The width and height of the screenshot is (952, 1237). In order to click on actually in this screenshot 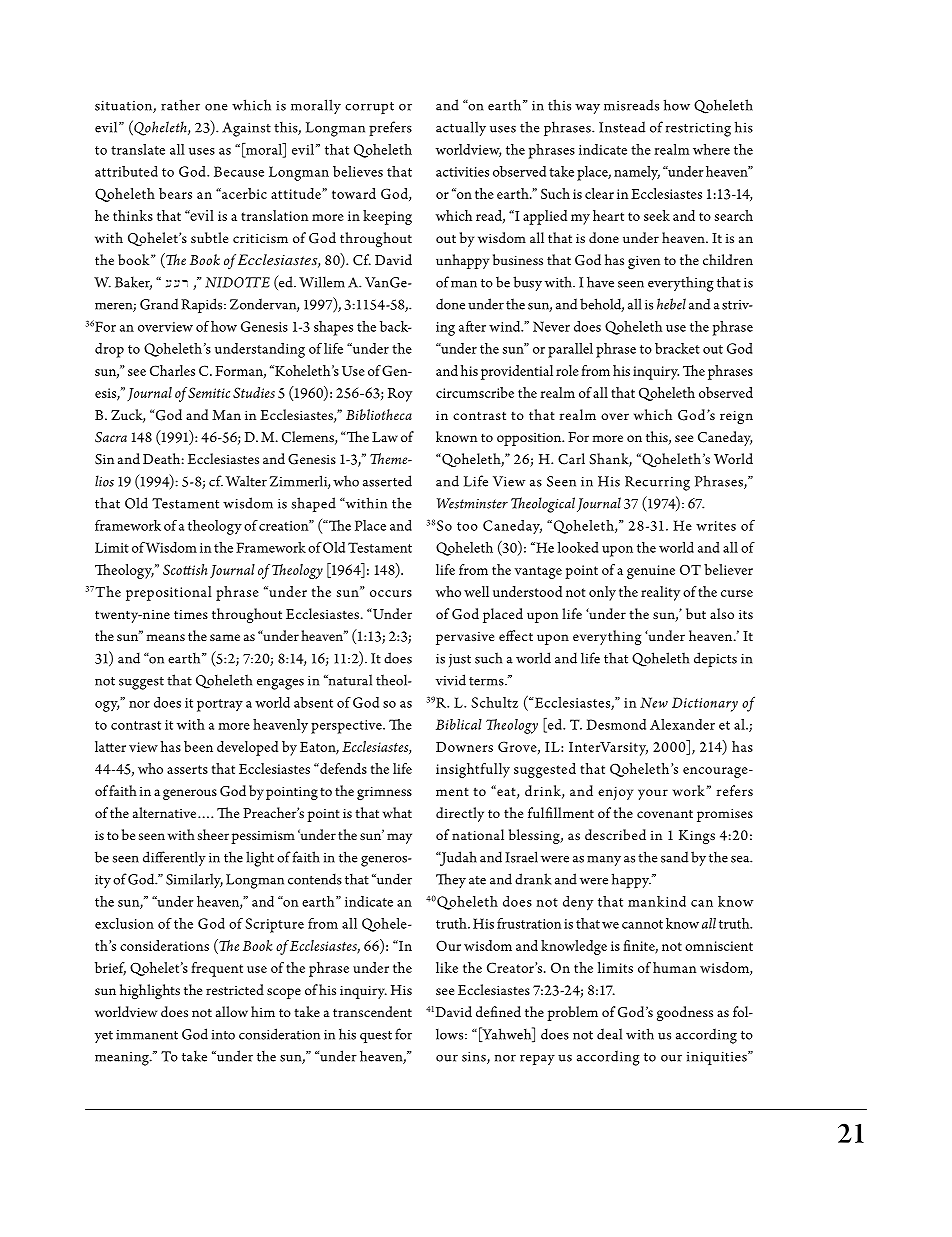, I will do `click(461, 128)`.
